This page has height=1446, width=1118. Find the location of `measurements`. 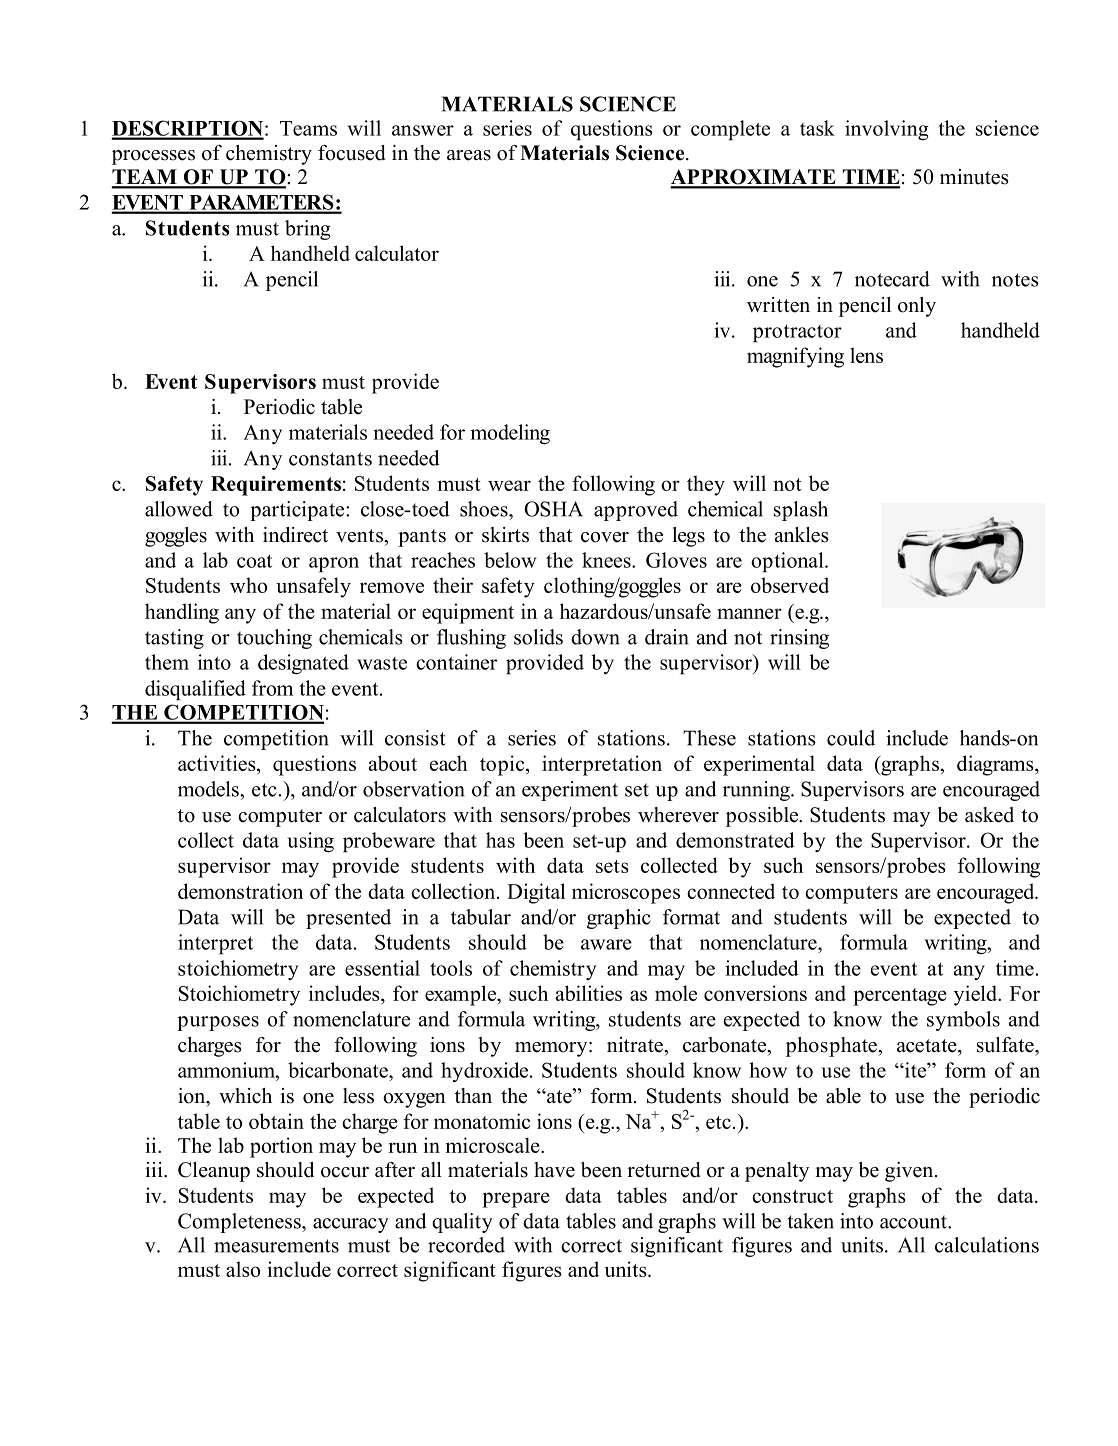

measurements is located at coordinates (276, 1246).
